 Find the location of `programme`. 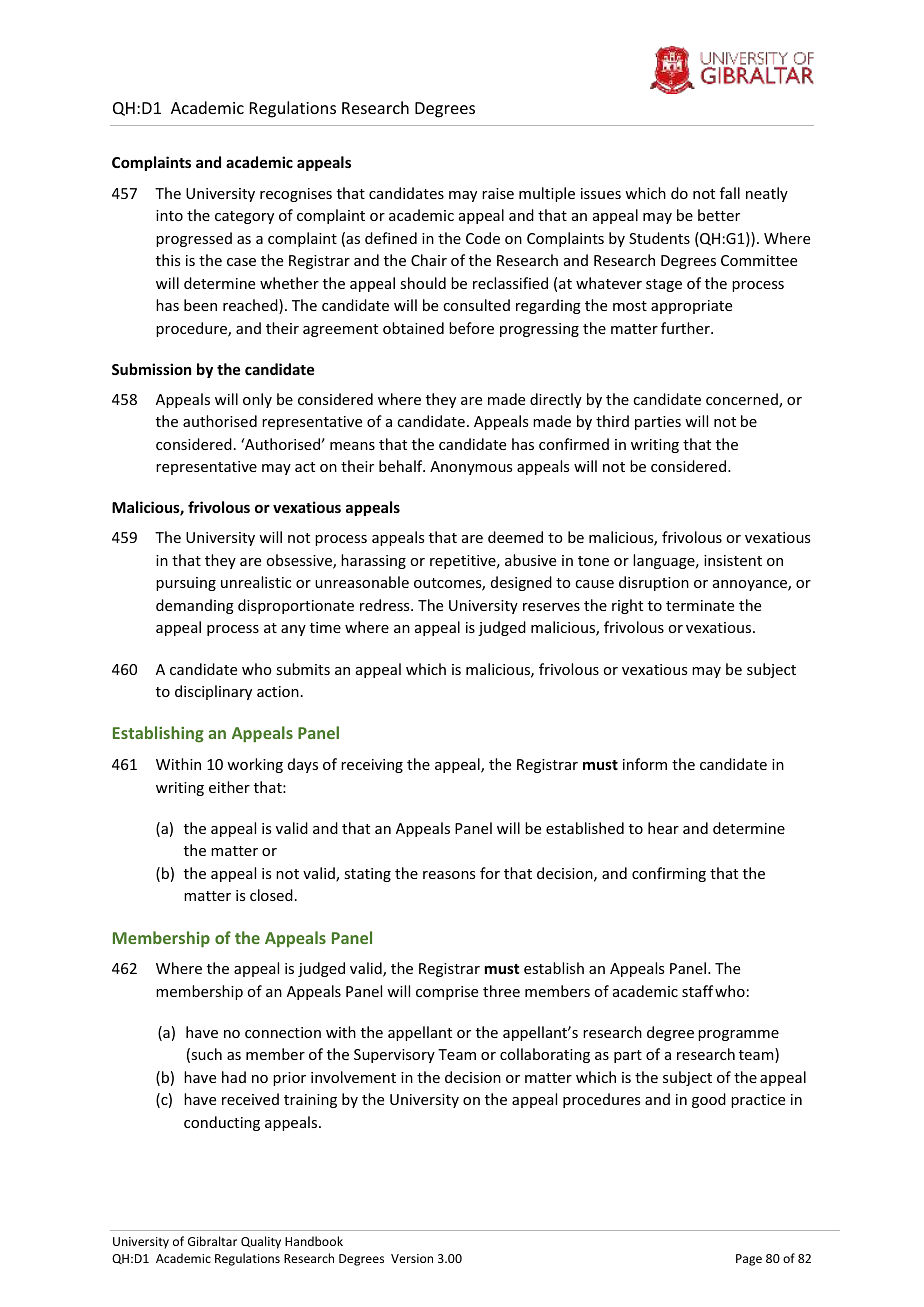

programme is located at coordinates (738, 1035).
